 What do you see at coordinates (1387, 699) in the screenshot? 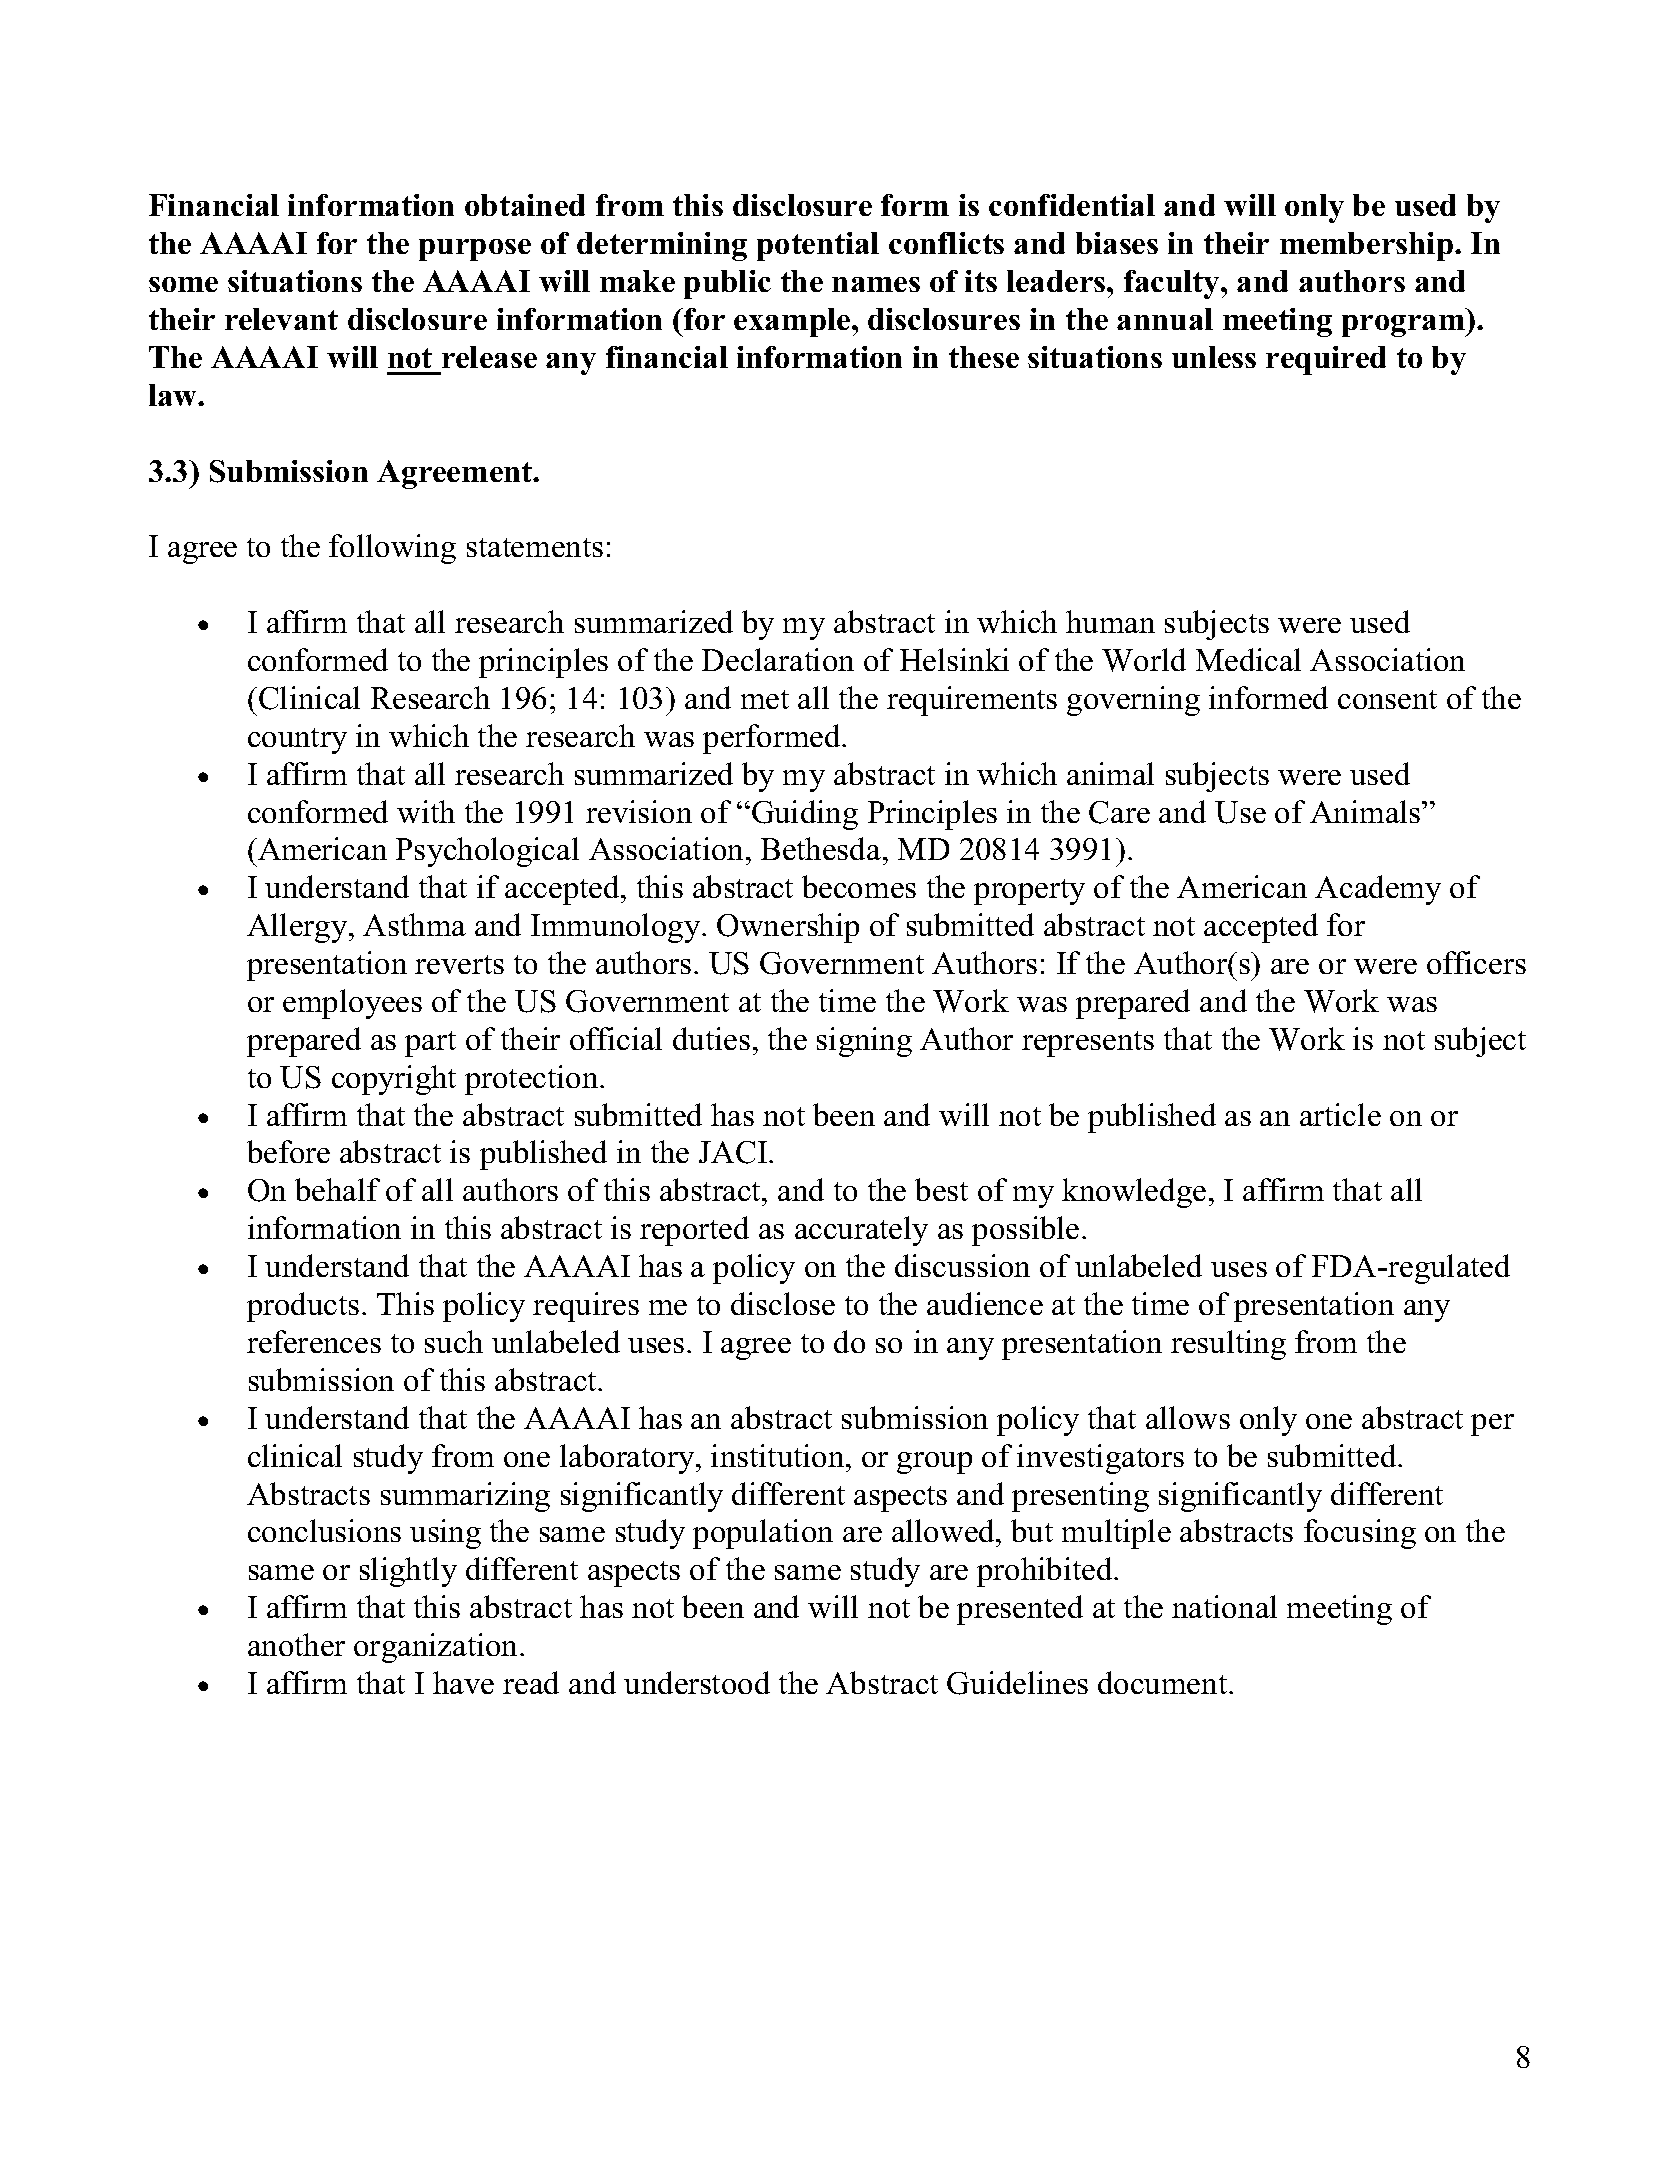
I see `consent` at bounding box center [1387, 699].
